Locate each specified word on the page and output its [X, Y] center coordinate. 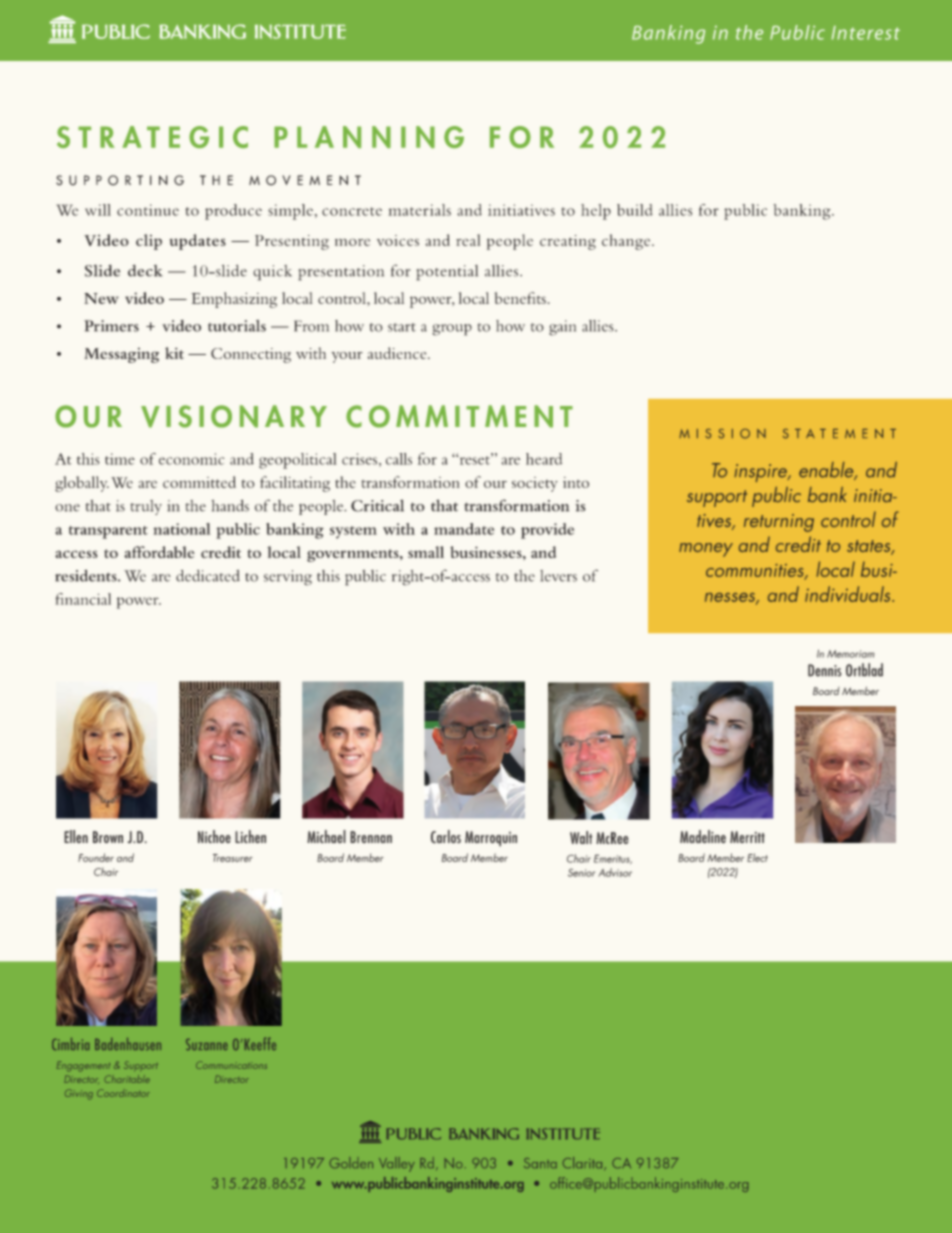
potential [447, 273]
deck [145, 271]
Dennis [824, 670]
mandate [464, 529]
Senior [581, 872]
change [627, 242]
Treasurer [233, 858]
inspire [762, 473]
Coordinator [123, 1093]
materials [419, 210]
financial [83, 599]
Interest [866, 33]
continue [148, 210]
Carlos [446, 837]
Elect [757, 857]
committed [199, 482]
